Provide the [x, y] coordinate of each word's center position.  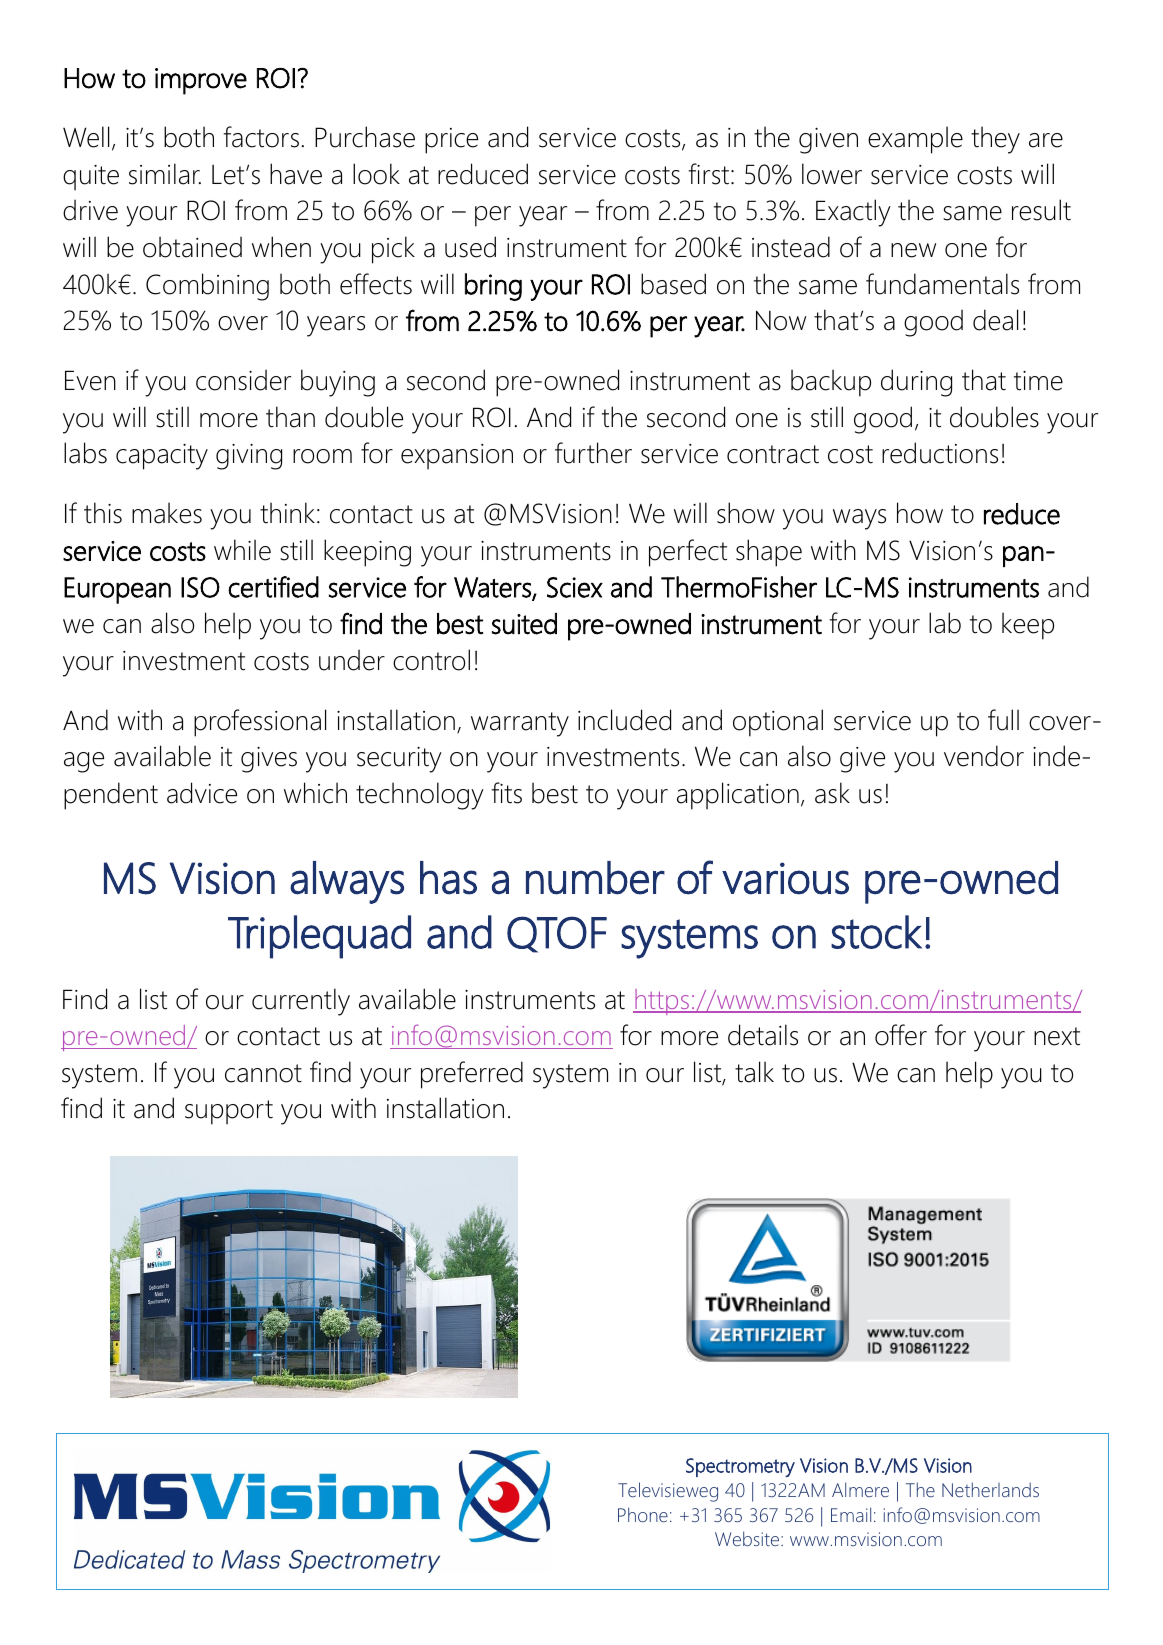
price [451, 141]
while [242, 550]
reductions [940, 453]
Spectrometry [740, 1467]
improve [201, 81]
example [915, 140]
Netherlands [990, 1489]
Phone [643, 1514]
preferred [472, 1075]
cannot [263, 1073]
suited [524, 624]
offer [901, 1035]
